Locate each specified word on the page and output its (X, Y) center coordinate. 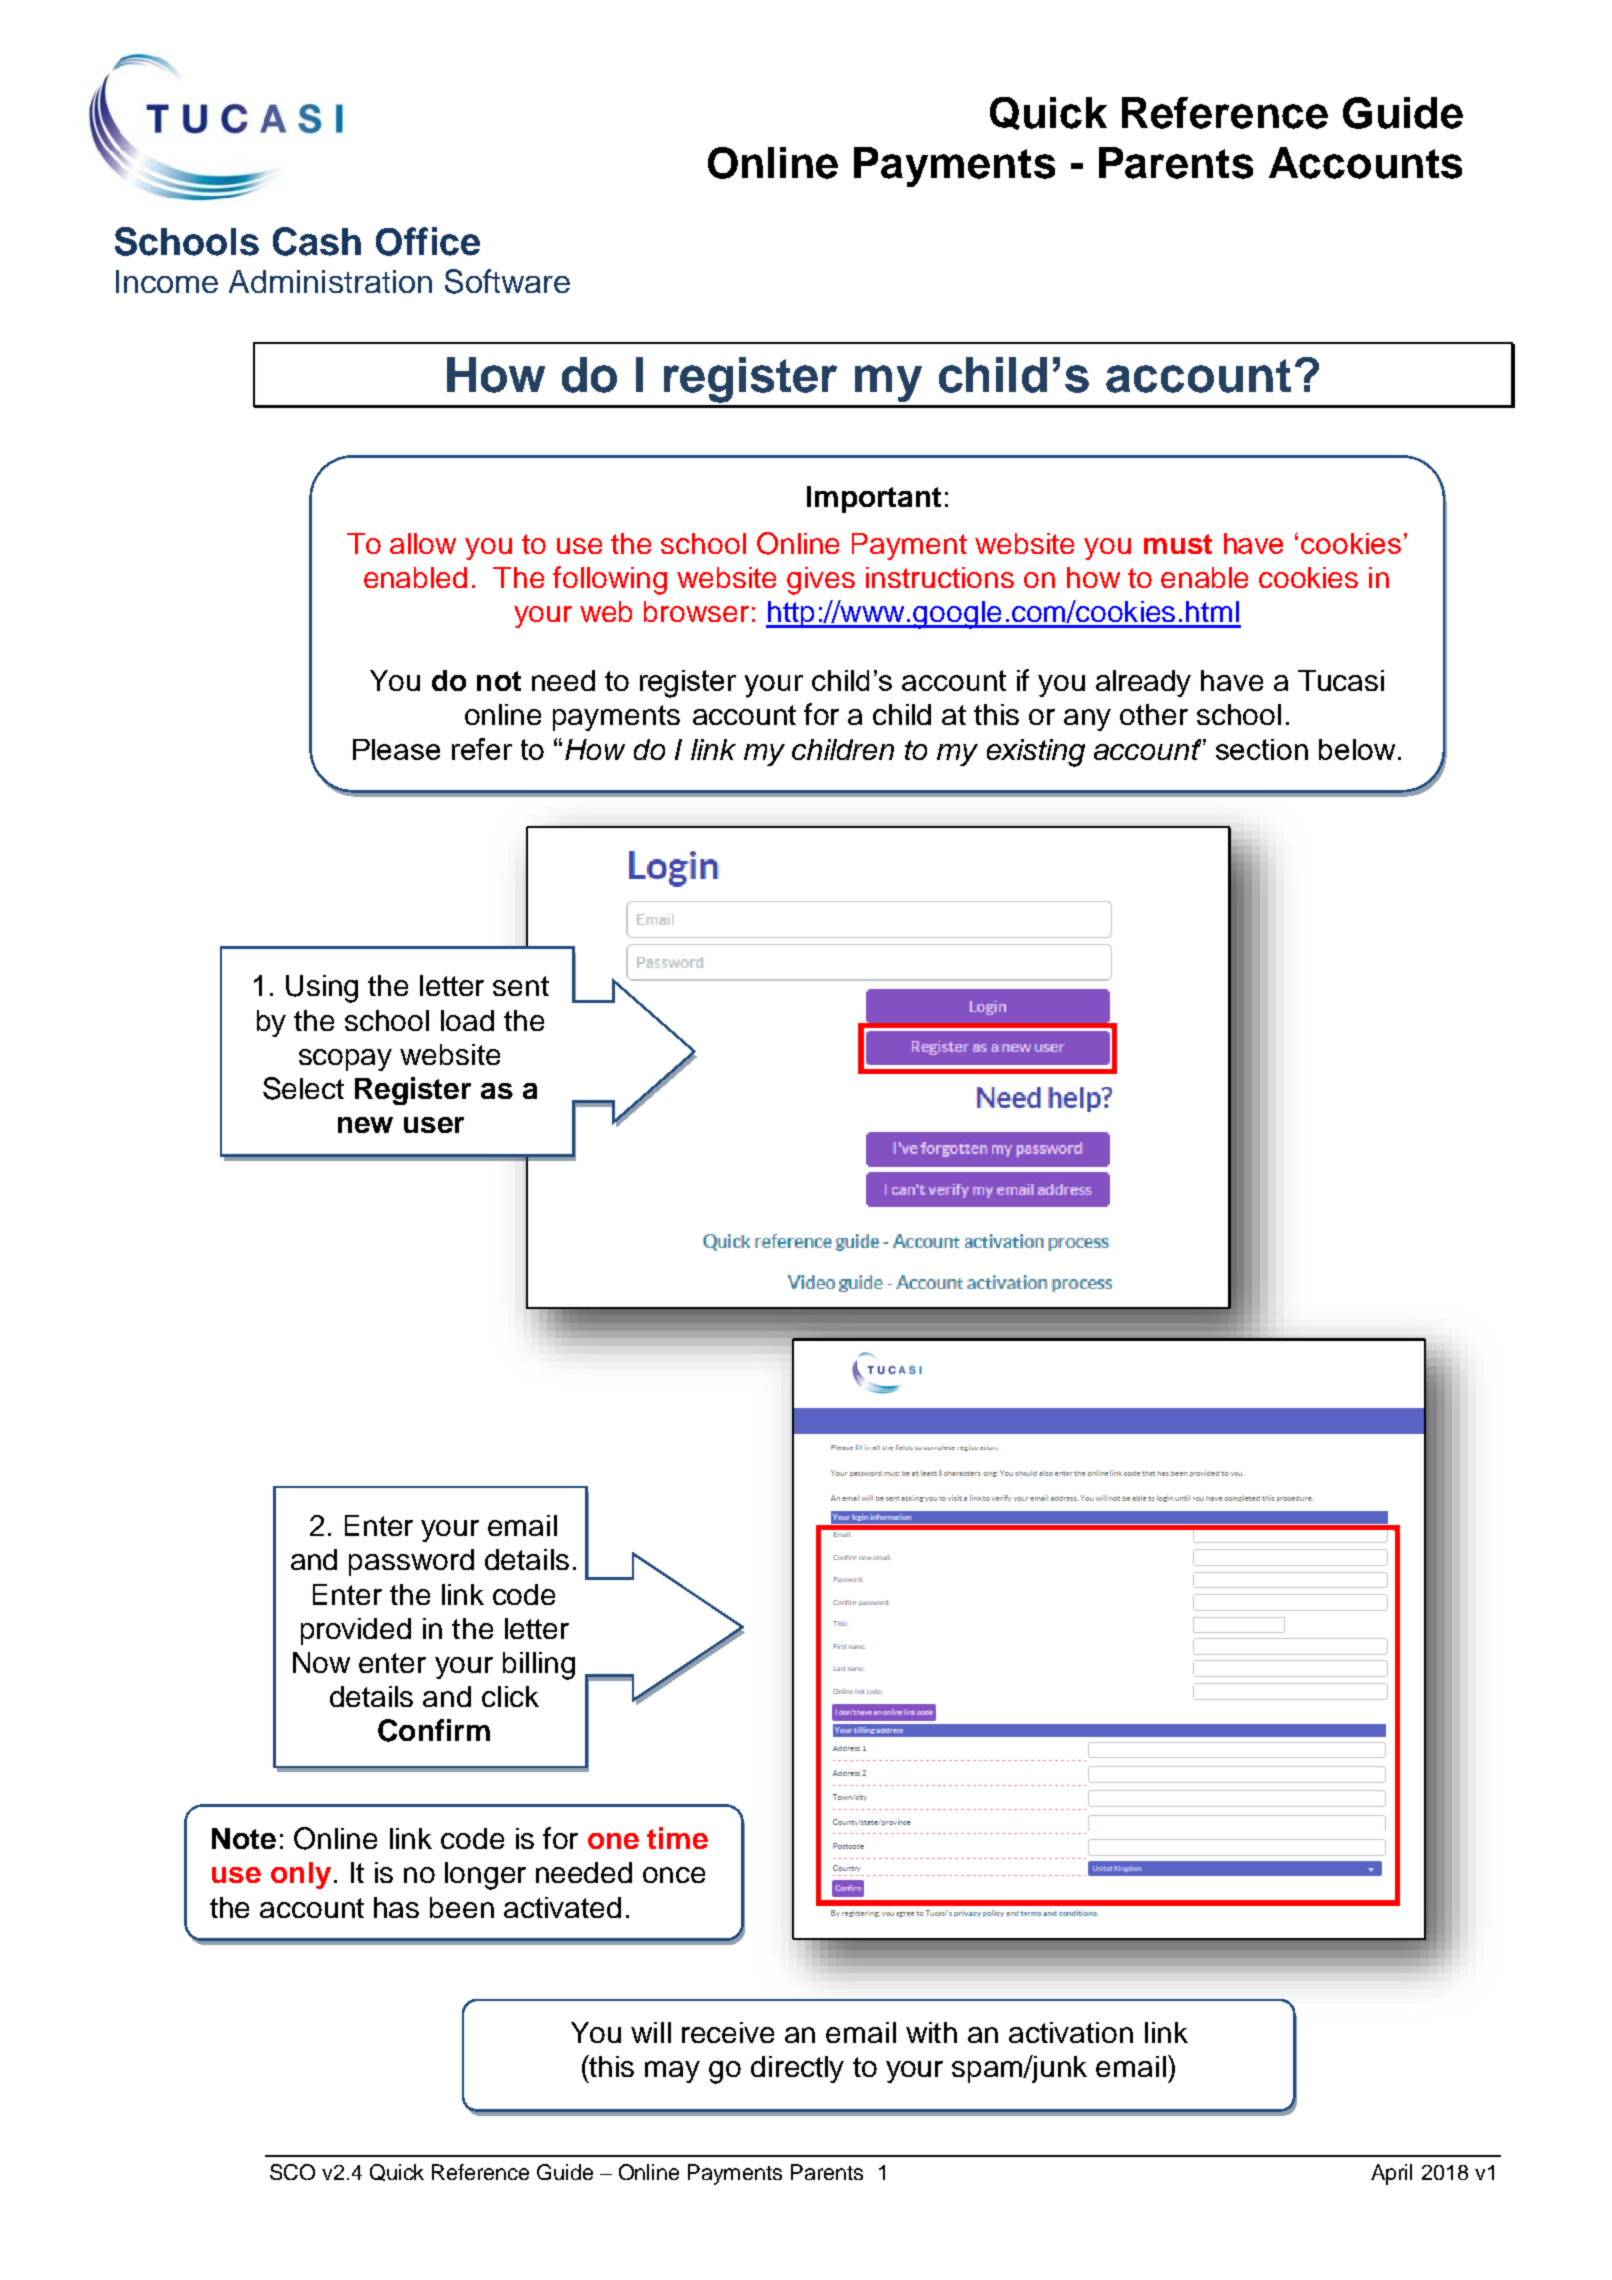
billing (539, 1666)
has (396, 1907)
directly (797, 2069)
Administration (330, 281)
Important (874, 499)
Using (322, 989)
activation (1071, 2032)
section (1262, 749)
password (411, 1562)
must (1178, 544)
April (1391, 2174)
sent (521, 986)
